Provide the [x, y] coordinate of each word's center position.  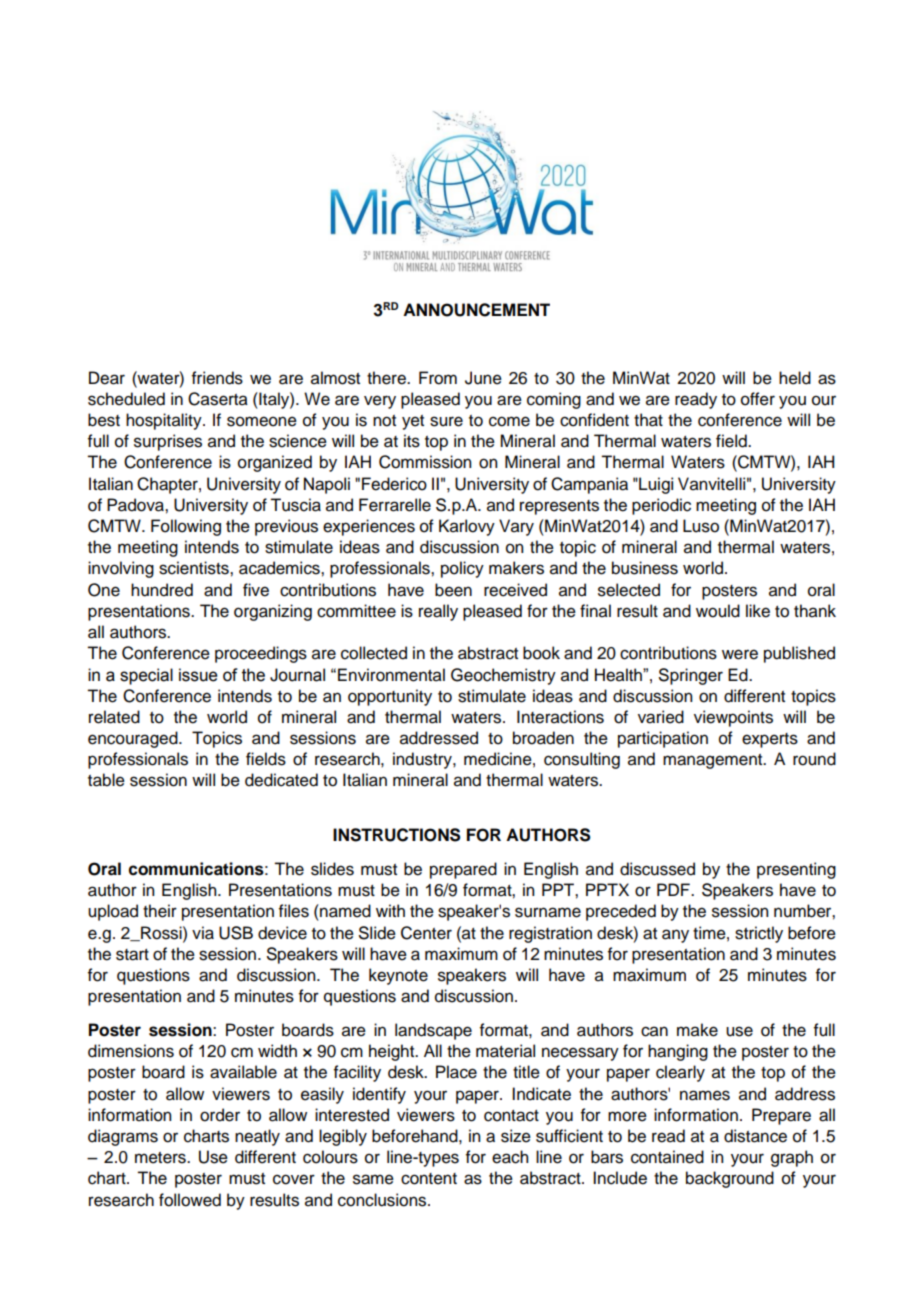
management [714, 761]
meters [161, 1158]
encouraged [134, 739]
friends [217, 378]
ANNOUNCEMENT [476, 310]
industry [423, 760]
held [795, 378]
